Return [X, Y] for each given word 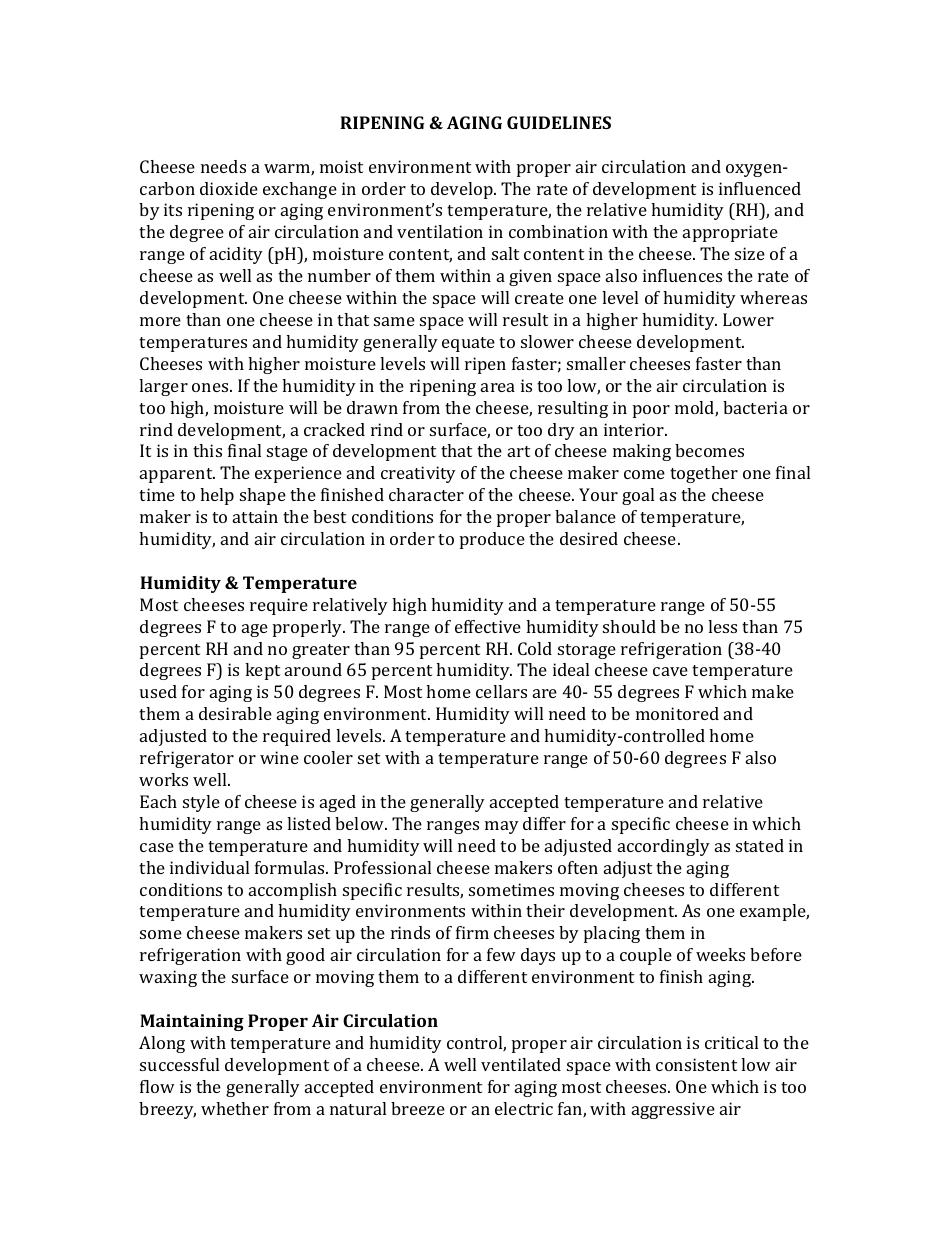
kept [262, 671]
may [502, 827]
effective [488, 626]
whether [235, 1108]
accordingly [664, 847]
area [498, 387]
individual [209, 867]
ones [211, 387]
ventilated [521, 1064]
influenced [760, 188]
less [722, 626]
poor [651, 411]
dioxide [229, 188]
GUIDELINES [559, 122]
